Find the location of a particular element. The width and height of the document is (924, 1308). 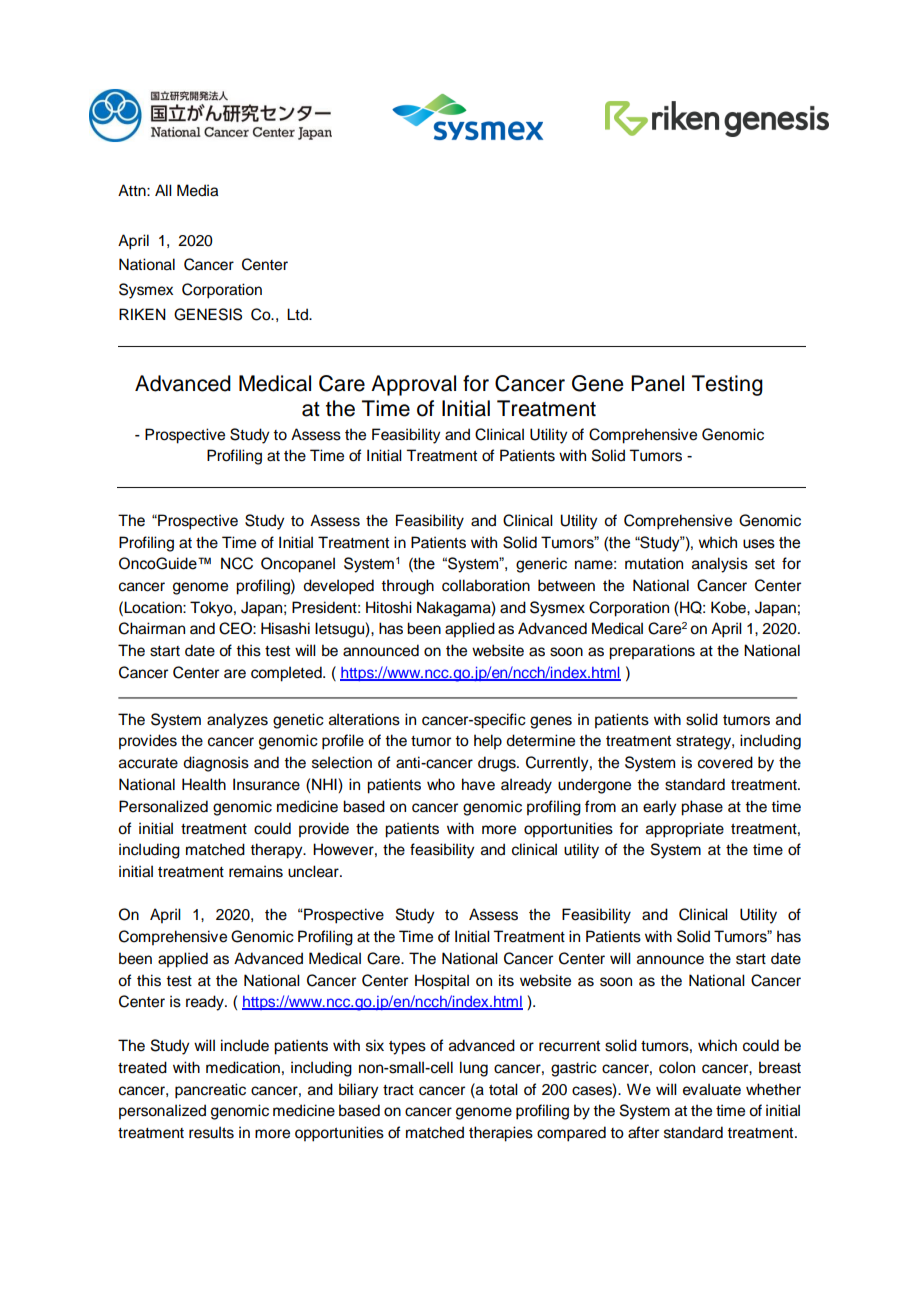

Media is located at coordinates (197, 190).
